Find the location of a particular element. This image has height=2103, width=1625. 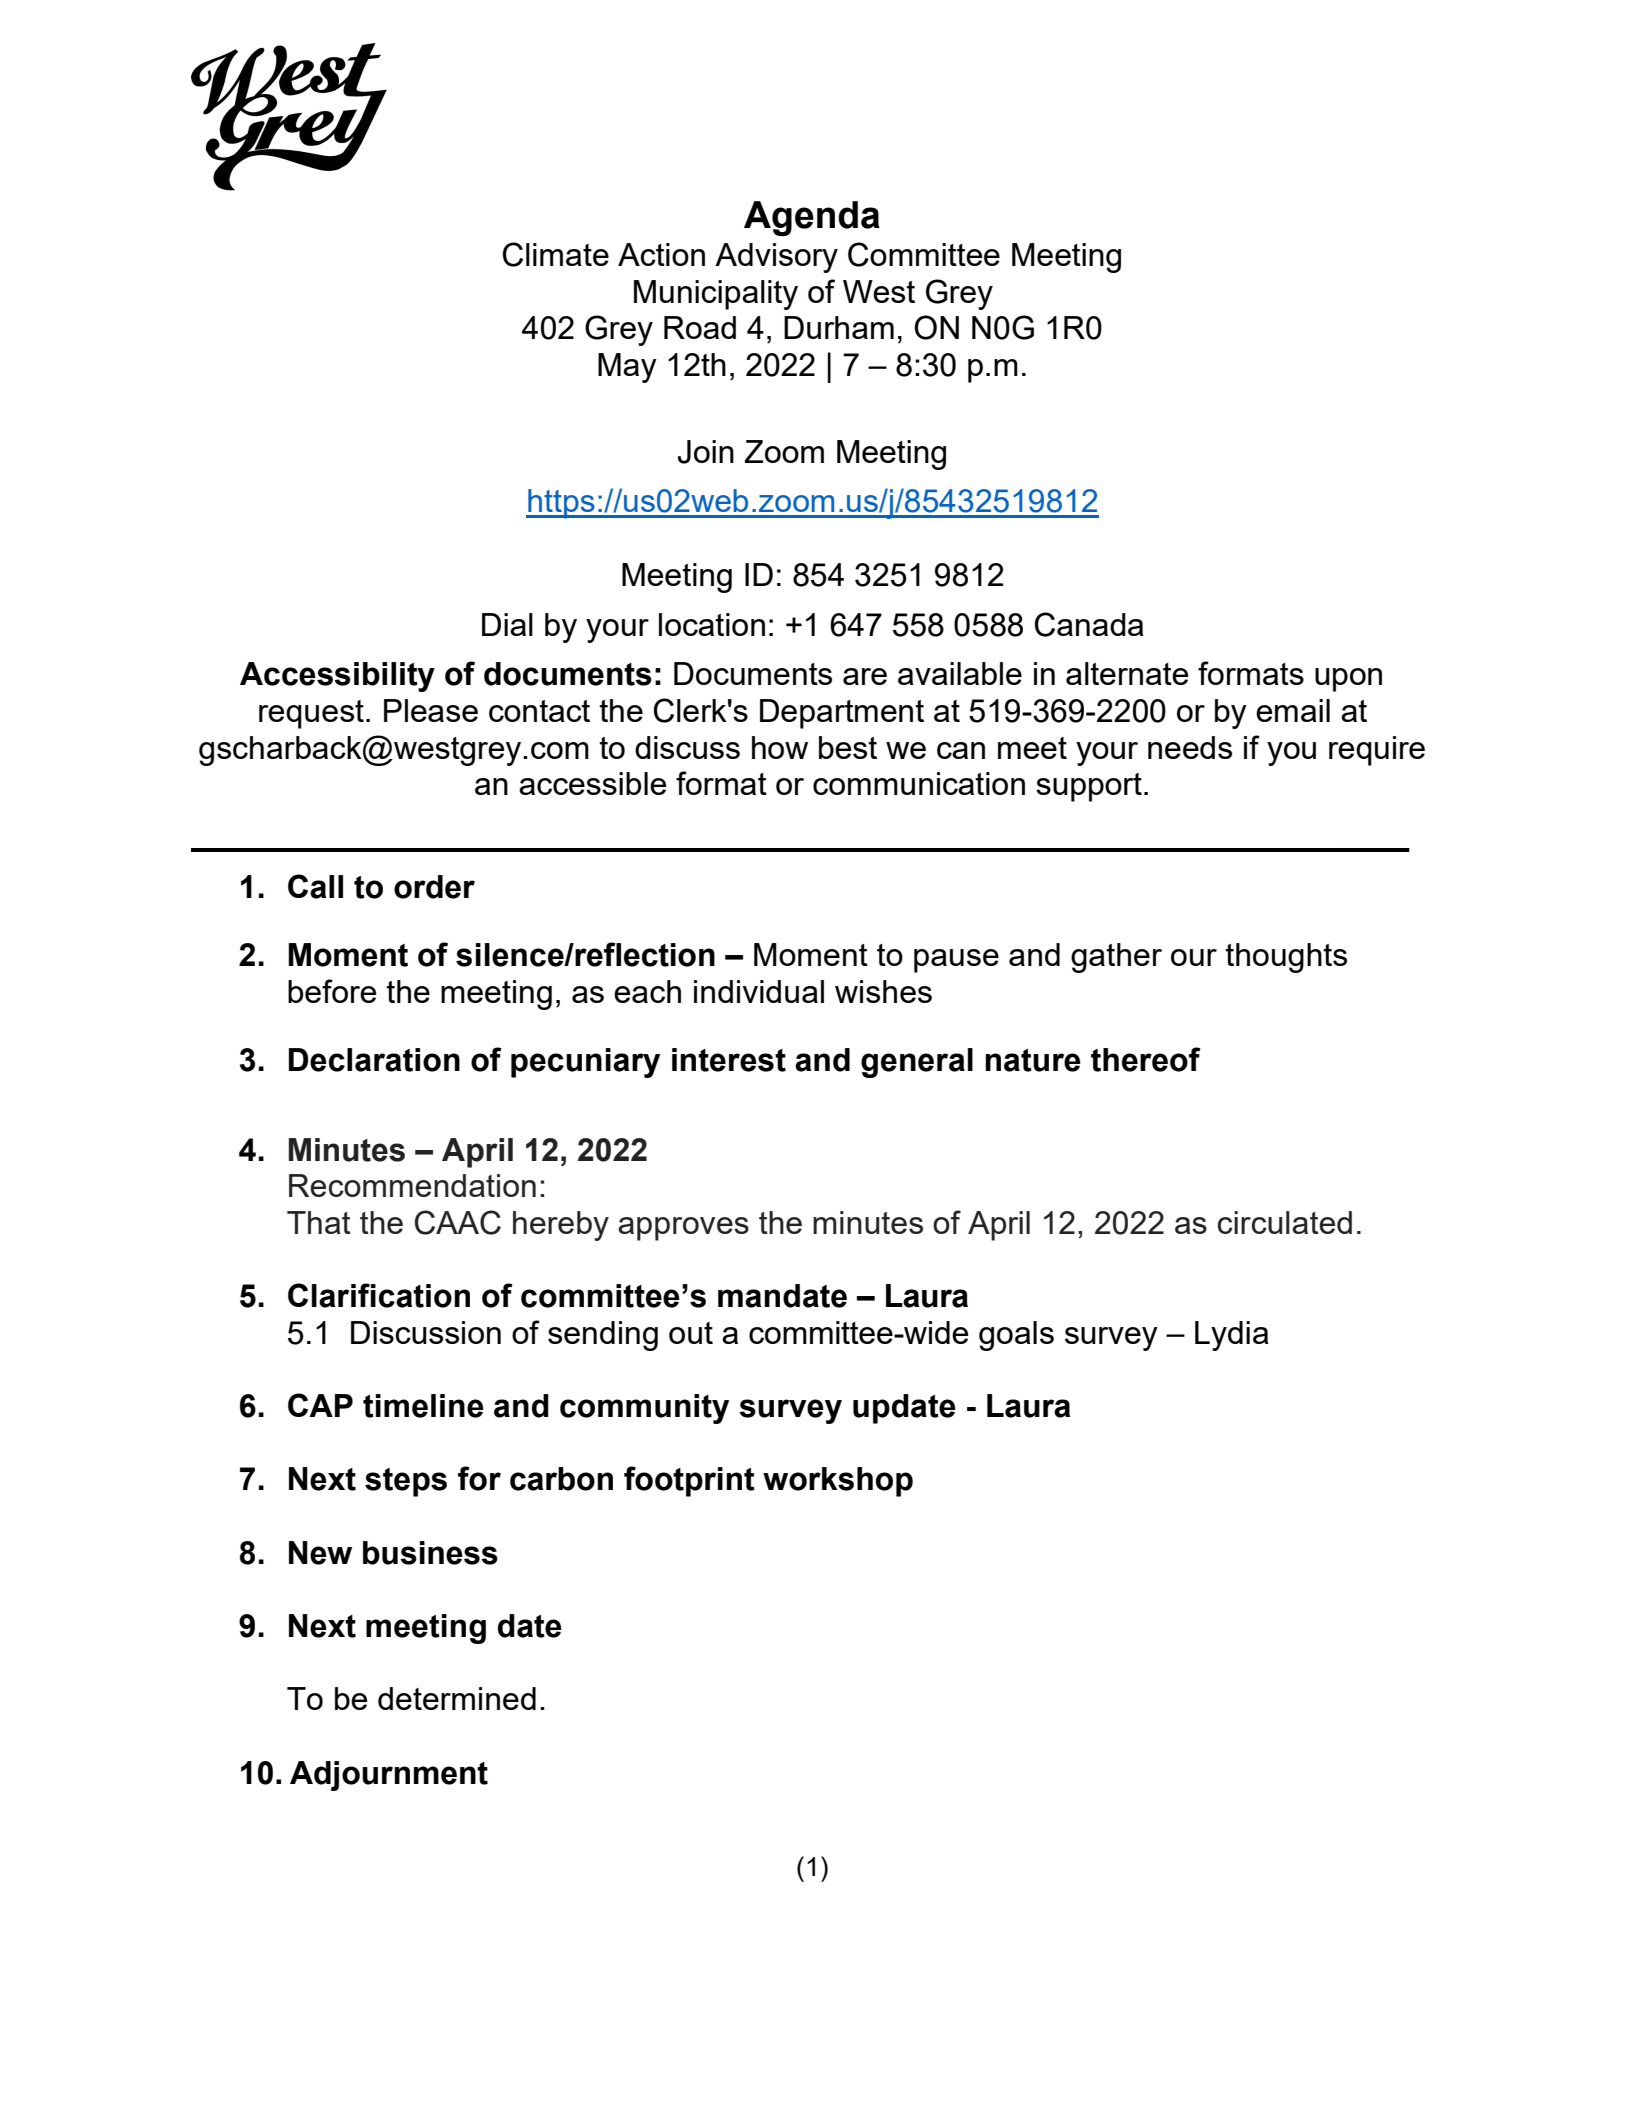

circulated is located at coordinates (1285, 1222).
